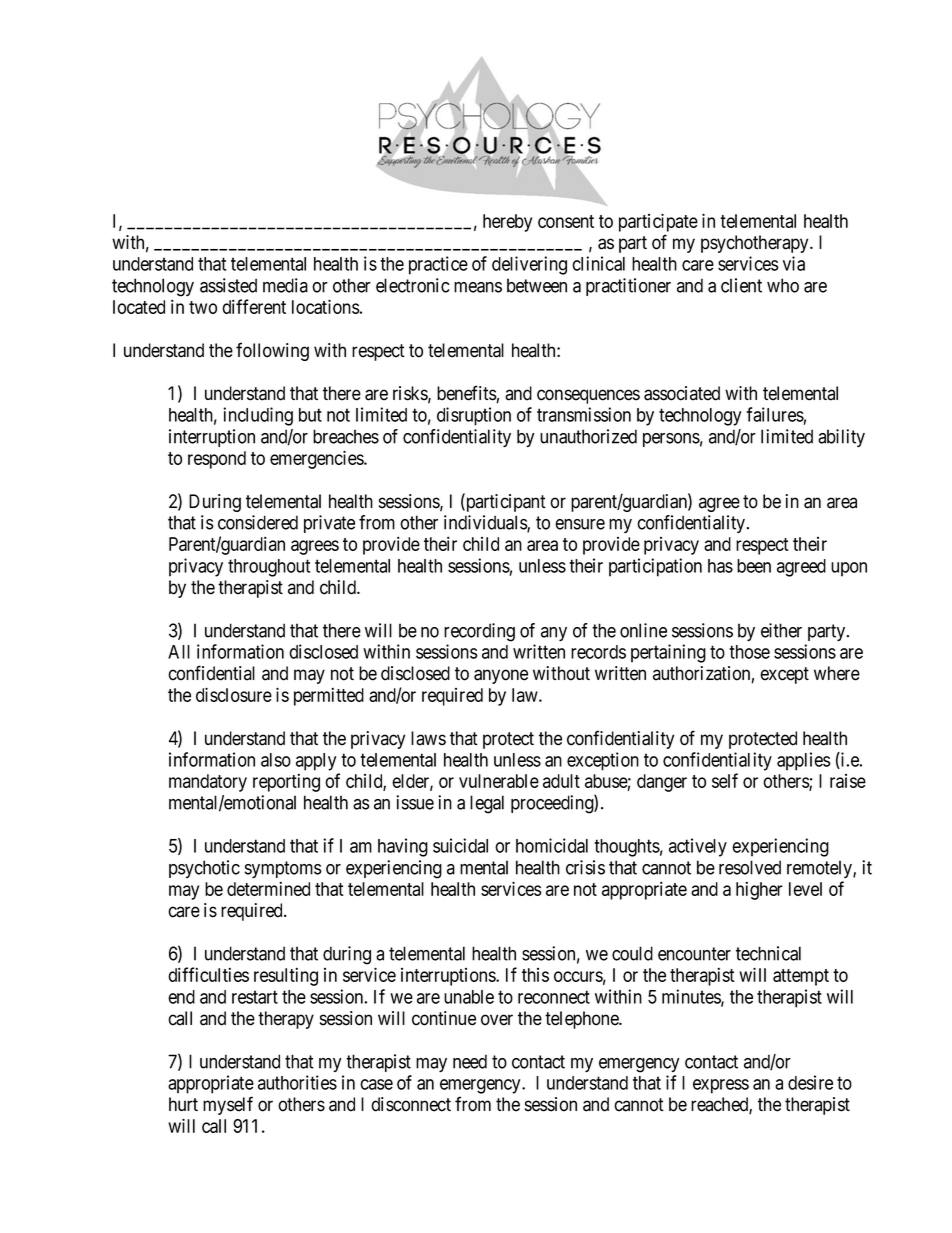  Describe the element at coordinates (234, 694) in the page. I see `disclosure` at that location.
